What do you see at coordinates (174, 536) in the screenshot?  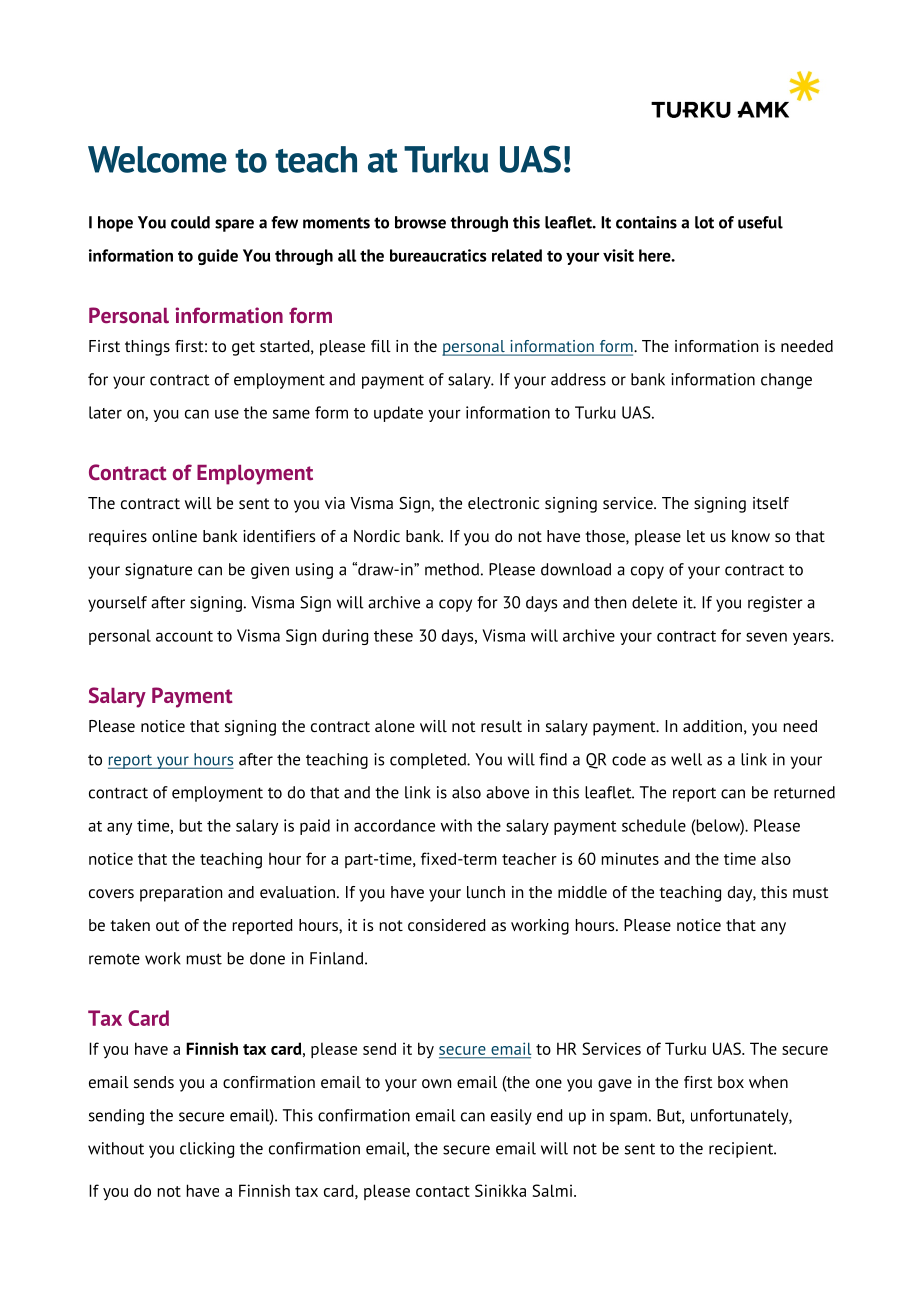 I see `online` at bounding box center [174, 536].
